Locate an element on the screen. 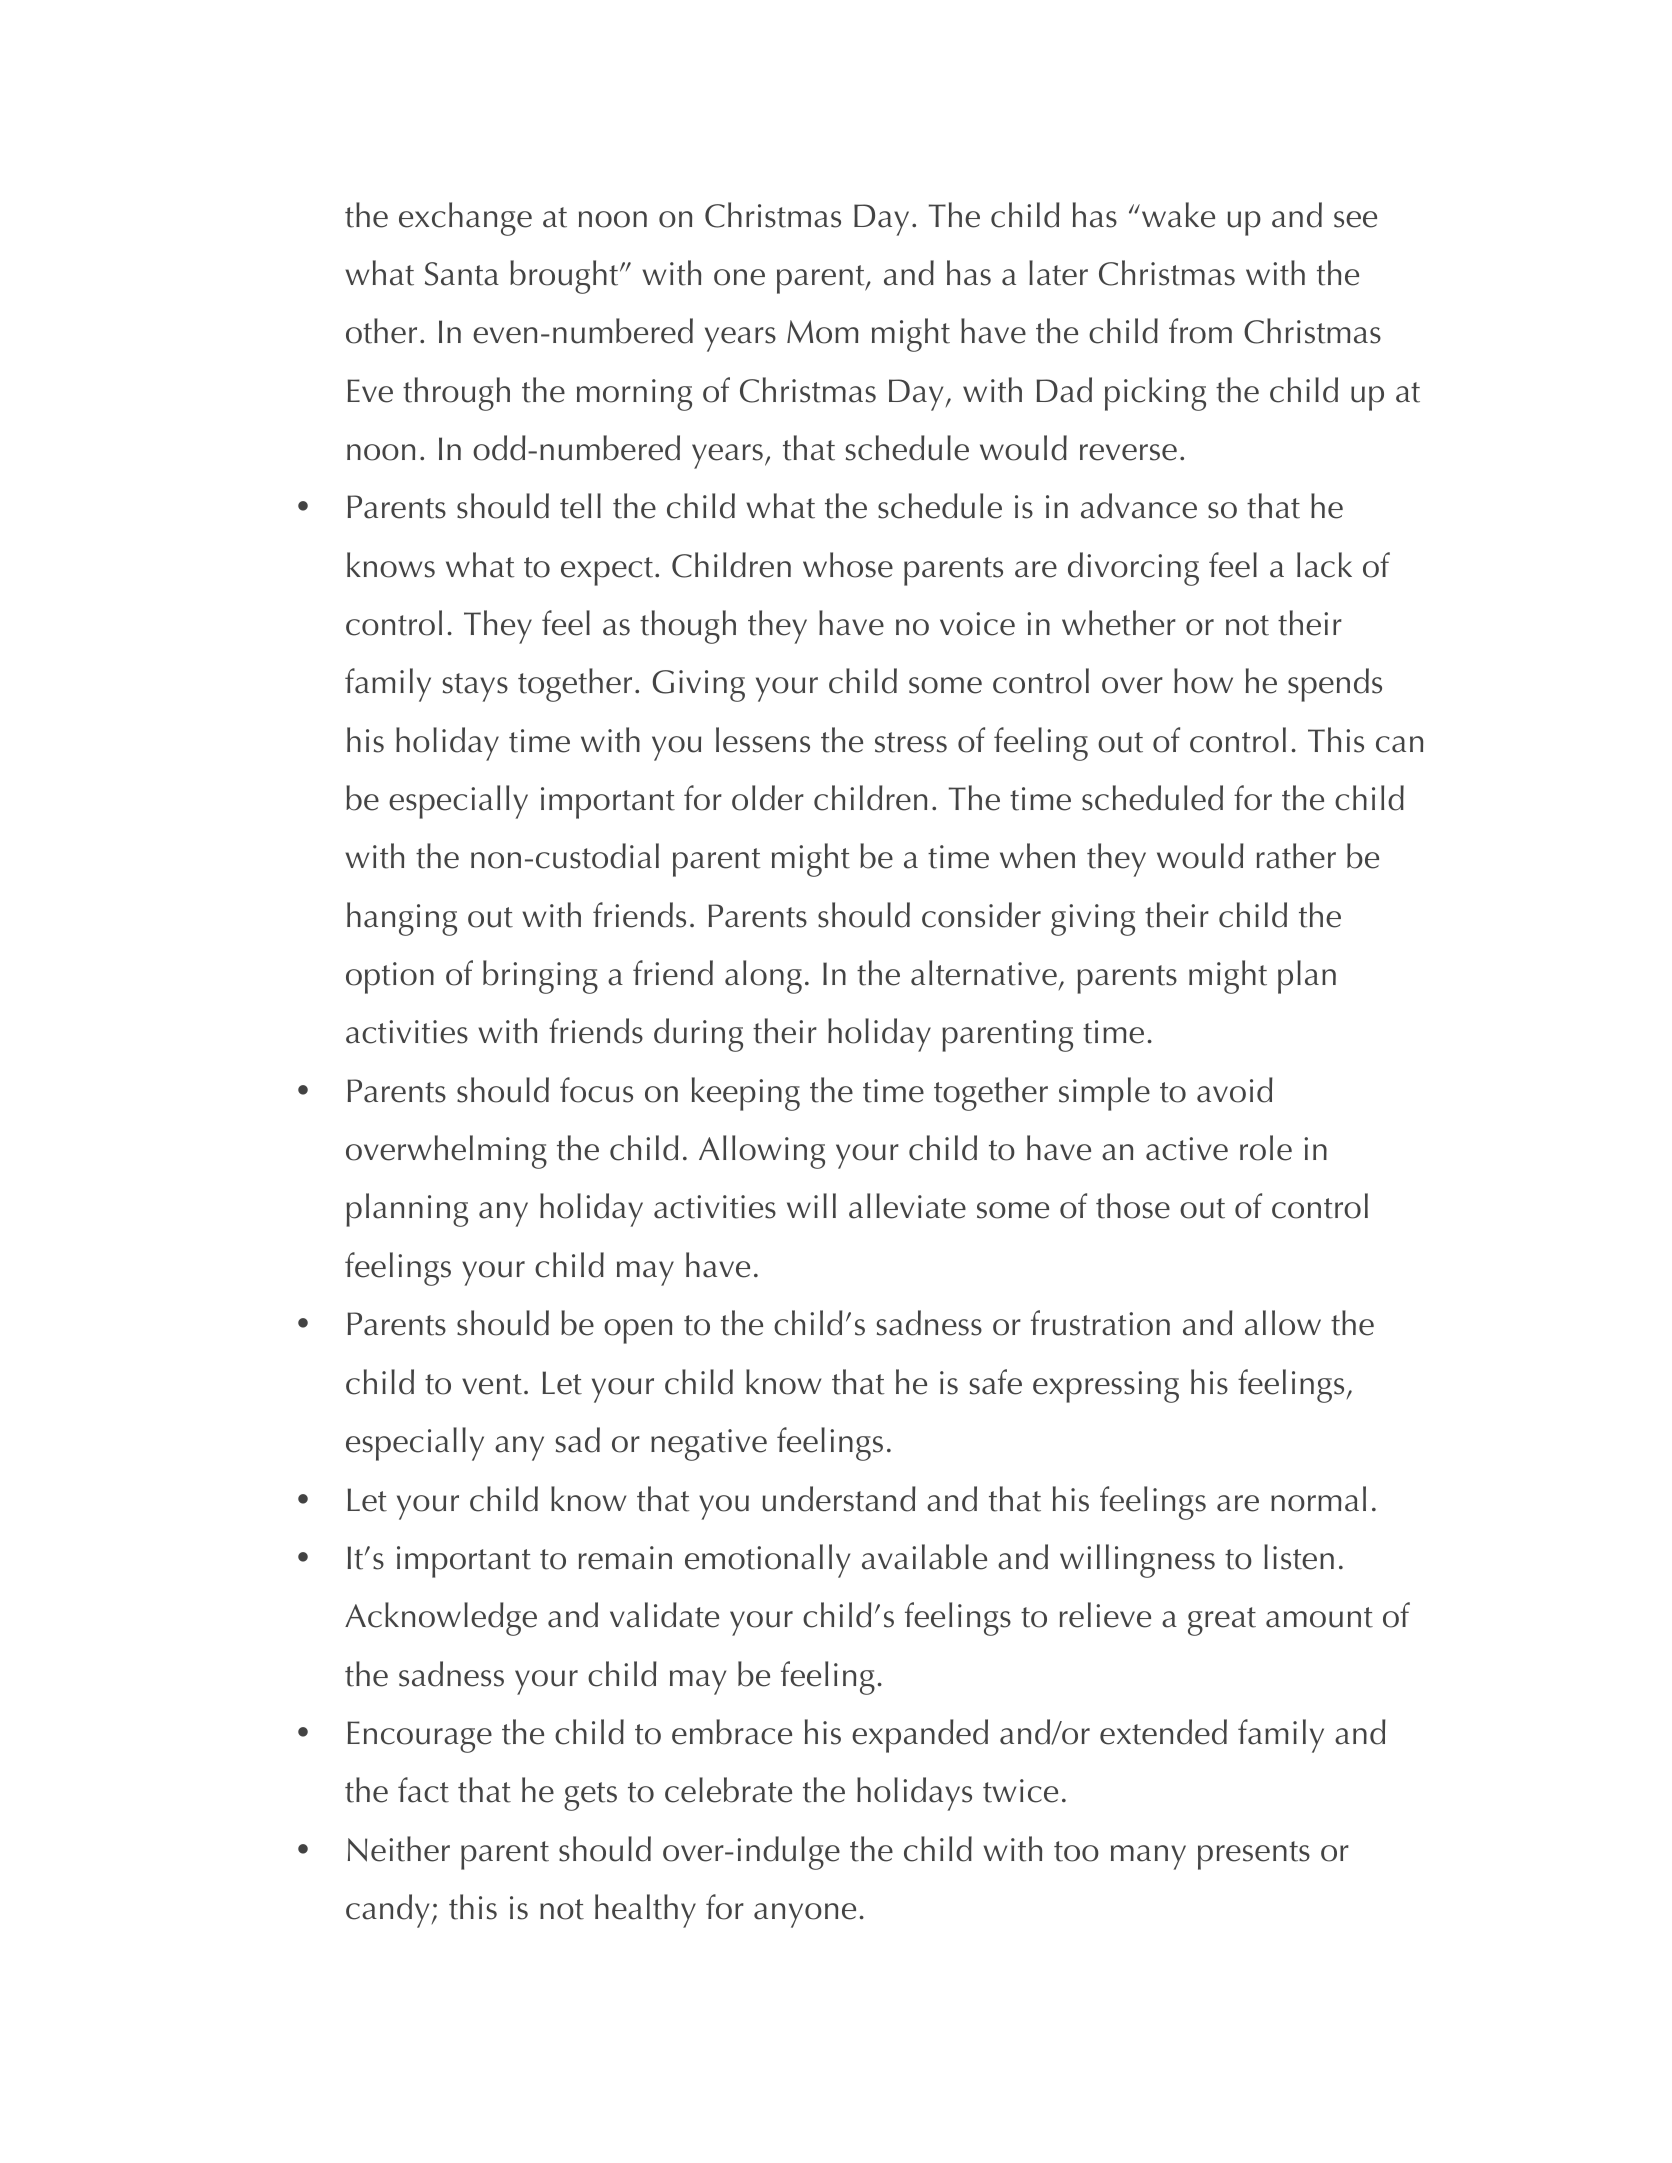 Image resolution: width=1672 pixels, height=2163 pixels. Mom is located at coordinates (823, 332).
